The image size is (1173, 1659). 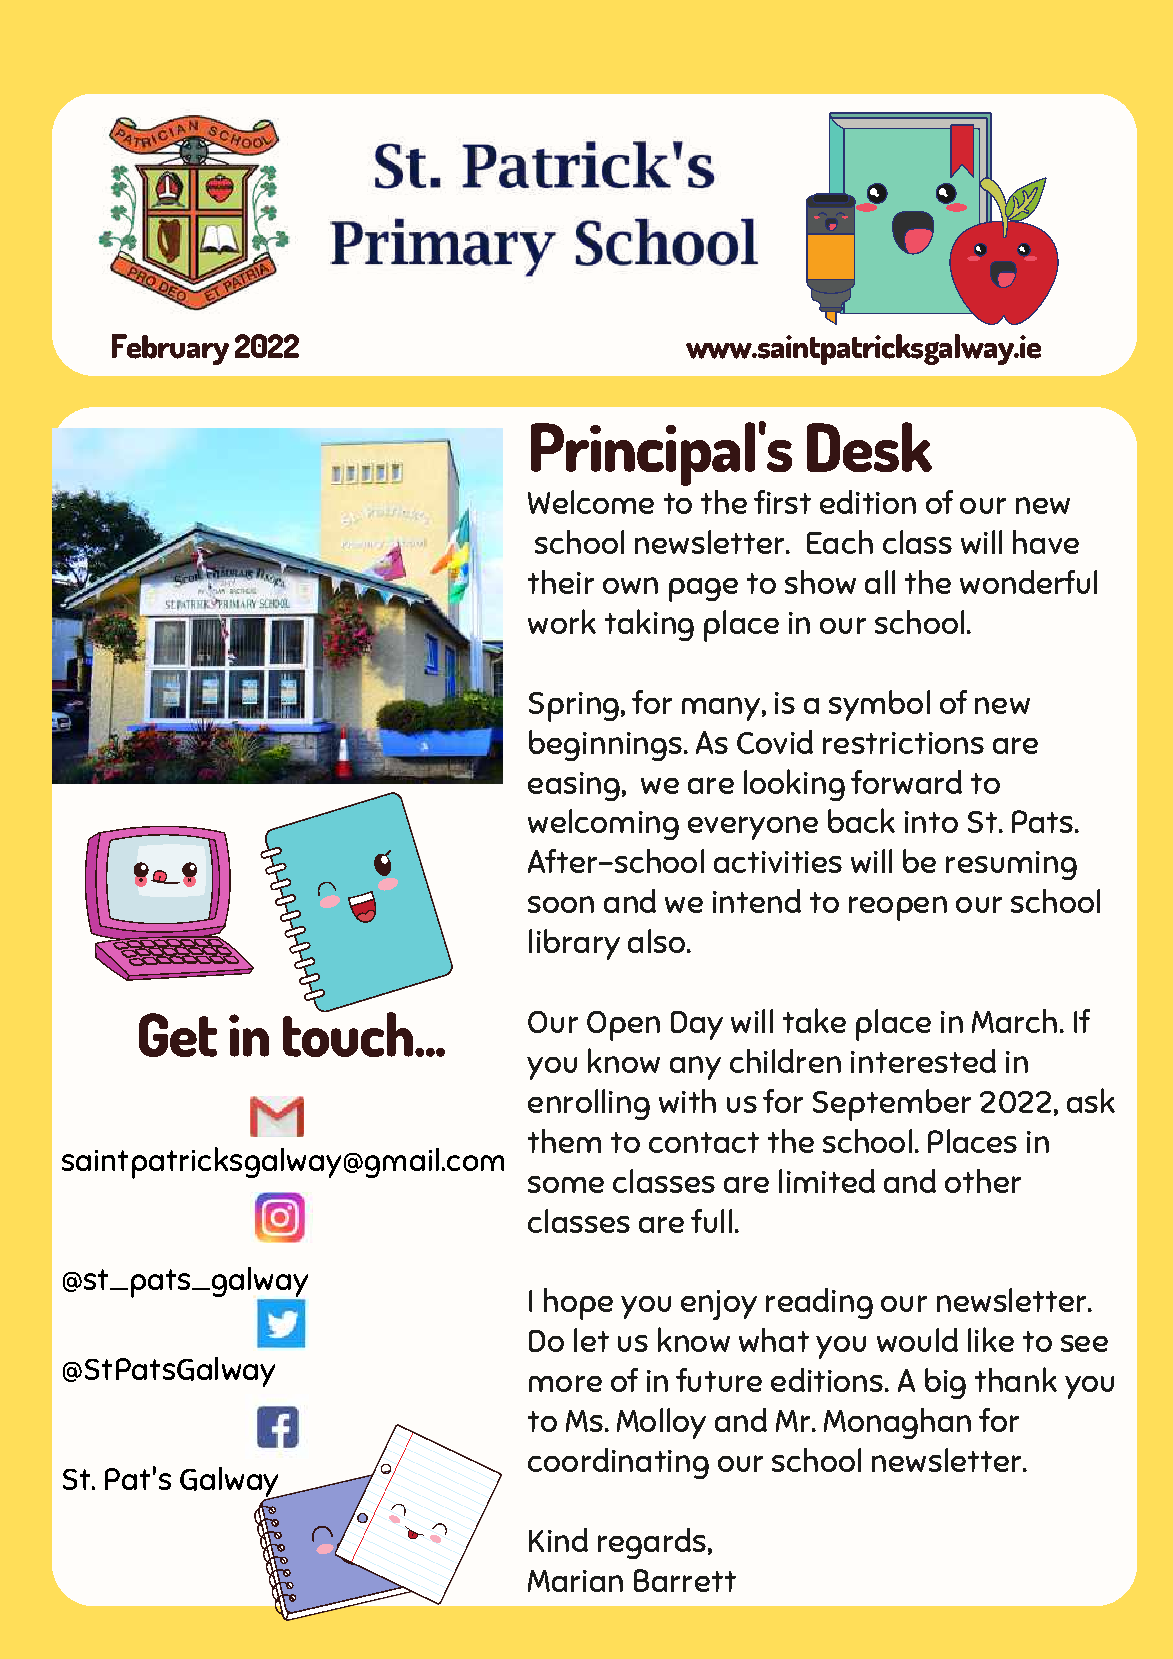 What do you see at coordinates (879, 705) in the screenshot?
I see `symbol` at bounding box center [879, 705].
